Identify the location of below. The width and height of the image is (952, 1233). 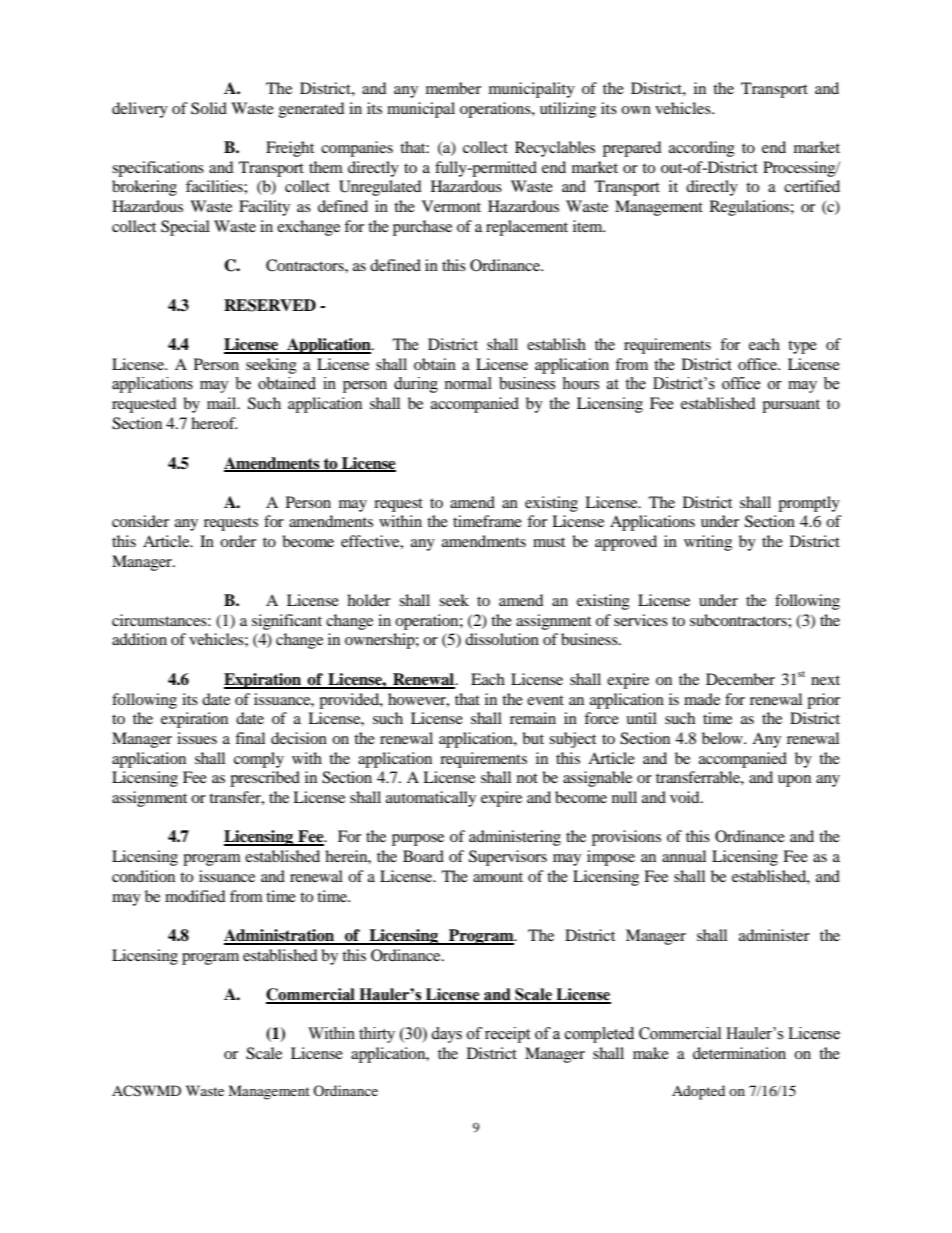
(723, 738).
